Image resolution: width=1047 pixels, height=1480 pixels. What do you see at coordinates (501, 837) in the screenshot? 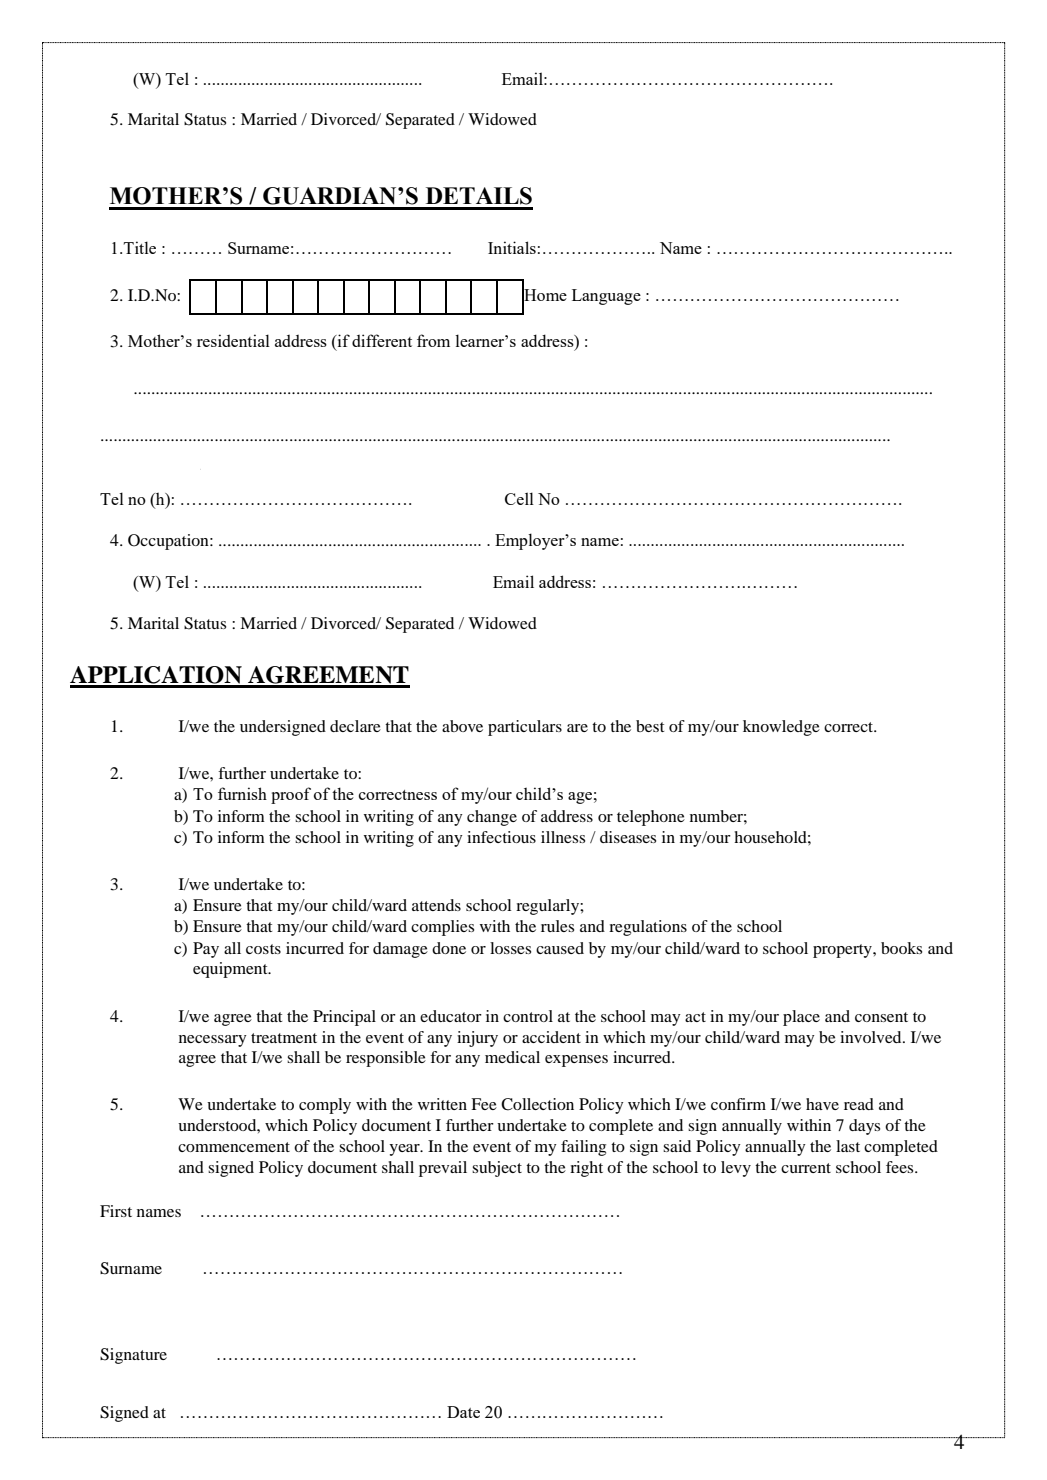
I see `infectious` at bounding box center [501, 837].
